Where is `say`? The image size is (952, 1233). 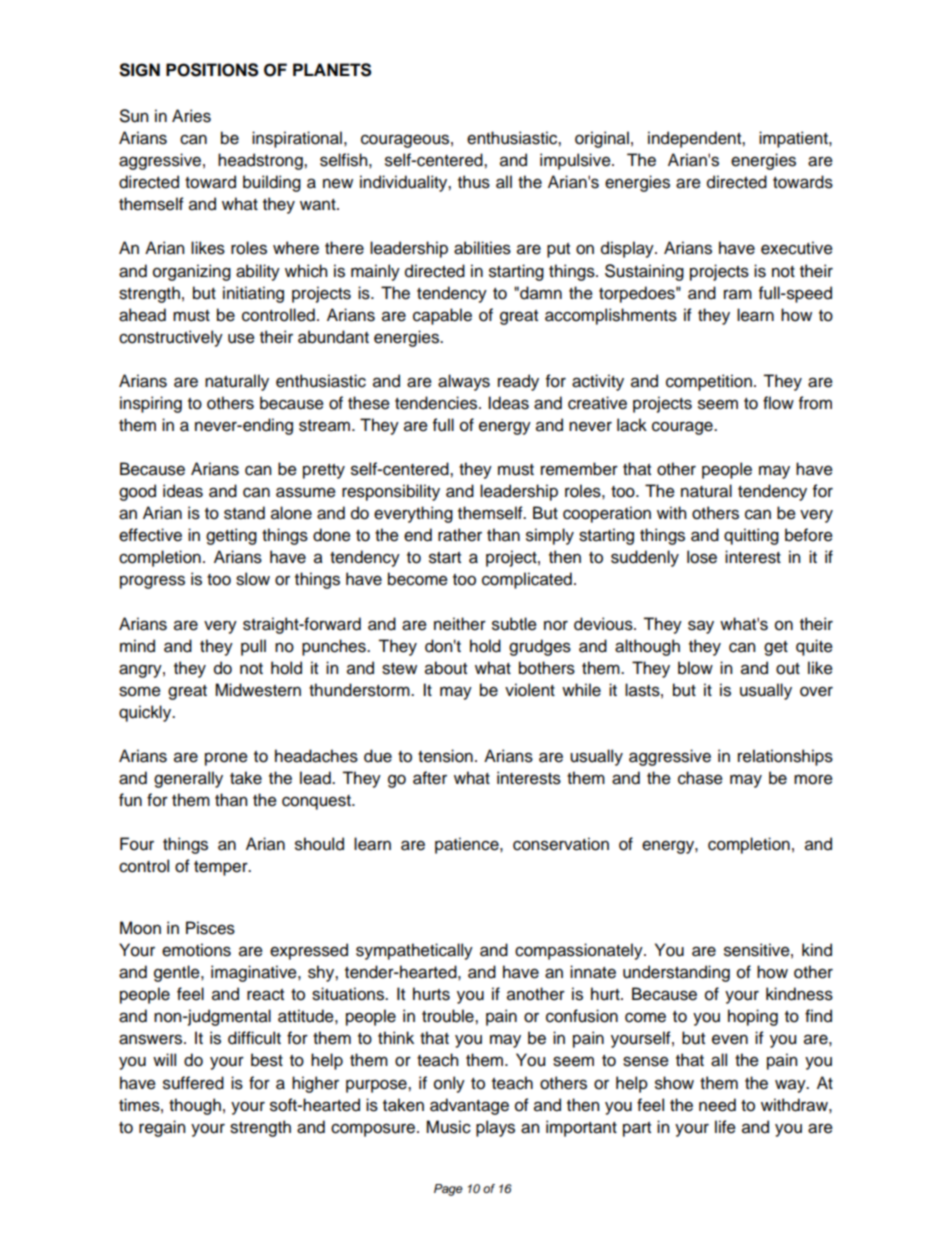 say is located at coordinates (701, 627).
